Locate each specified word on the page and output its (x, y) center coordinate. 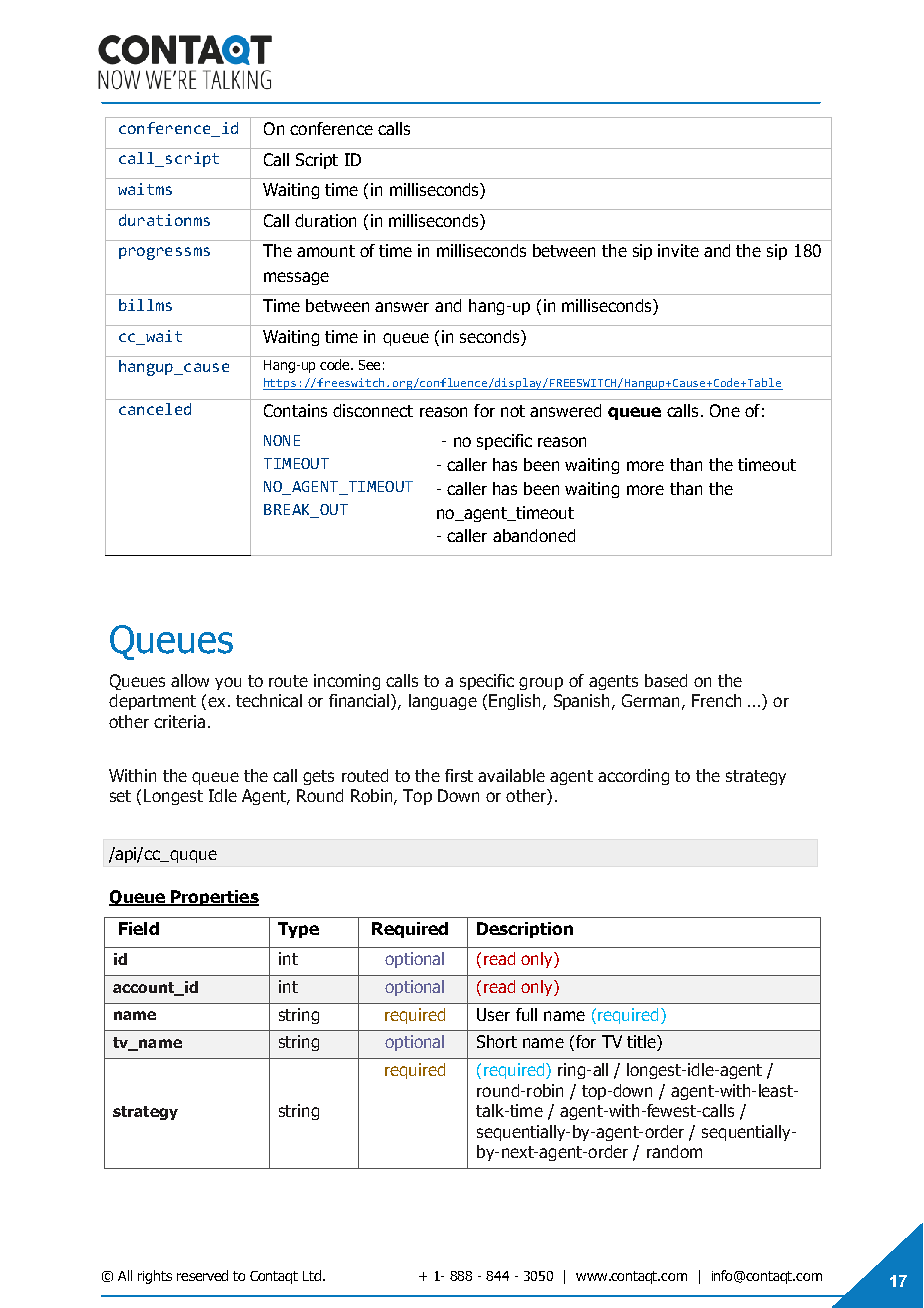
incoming (347, 682)
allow (190, 680)
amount (326, 251)
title (642, 1043)
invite (678, 250)
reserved (202, 1275)
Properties (214, 898)
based (666, 680)
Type (298, 930)
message (296, 278)
